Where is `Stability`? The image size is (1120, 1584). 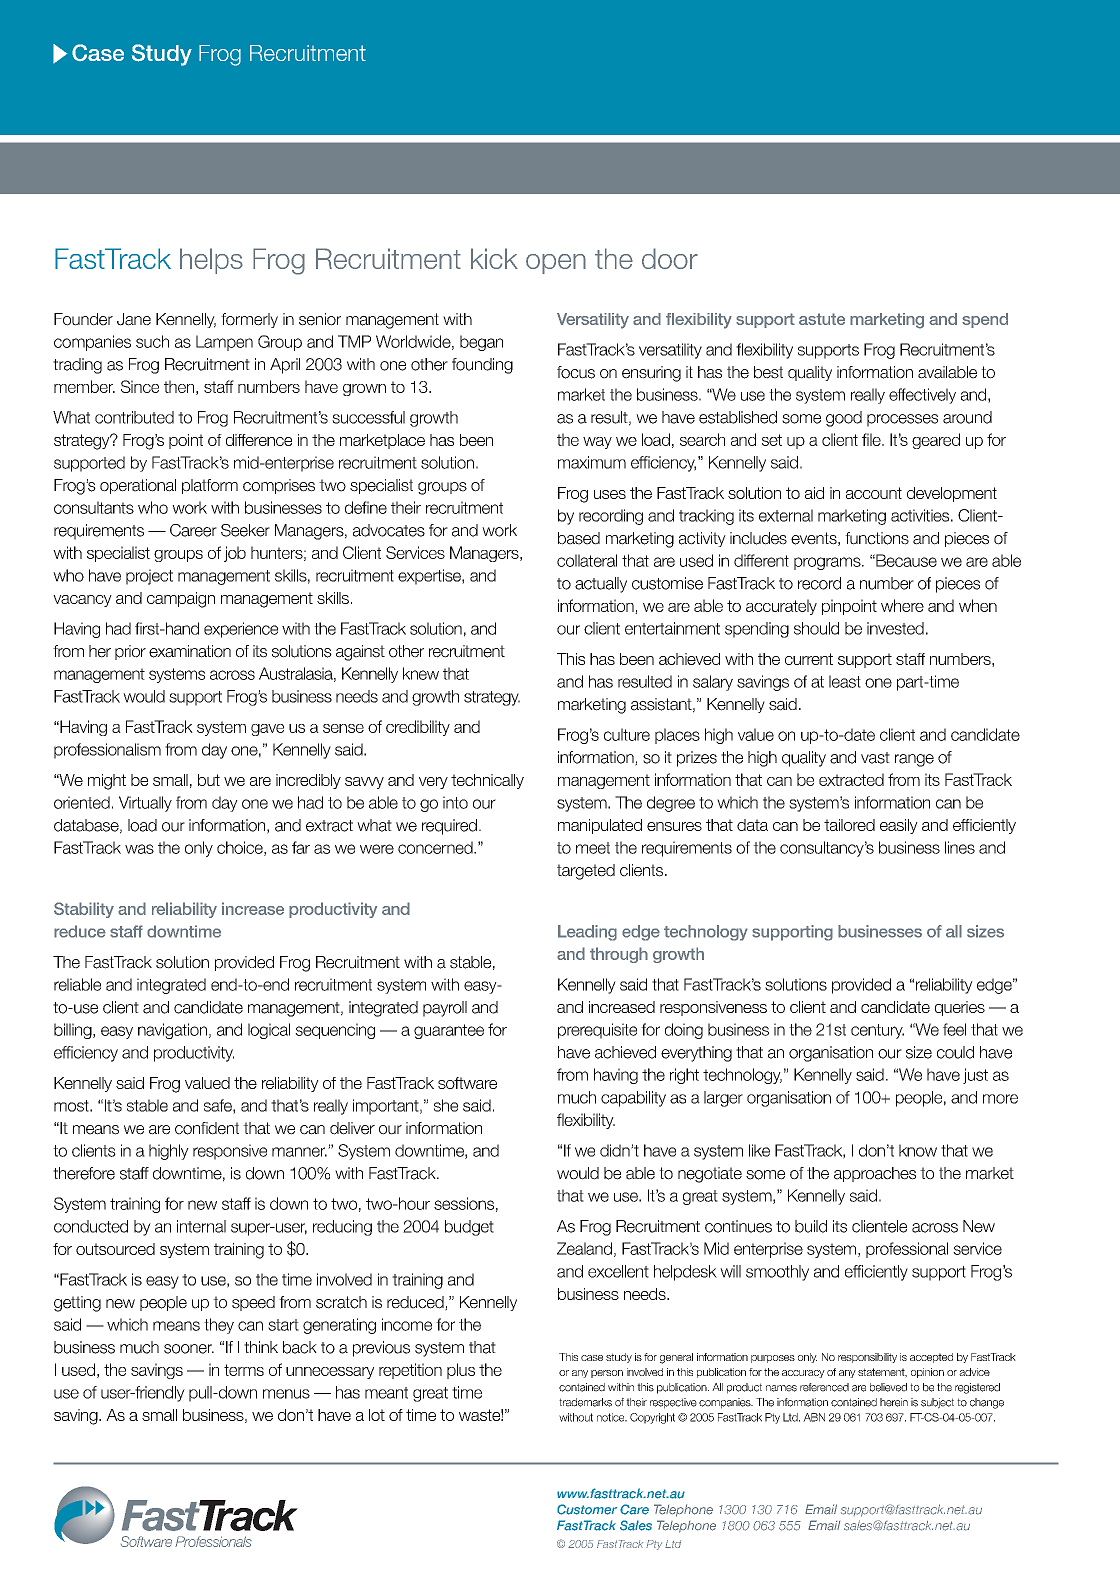 Stability is located at coordinates (84, 910).
